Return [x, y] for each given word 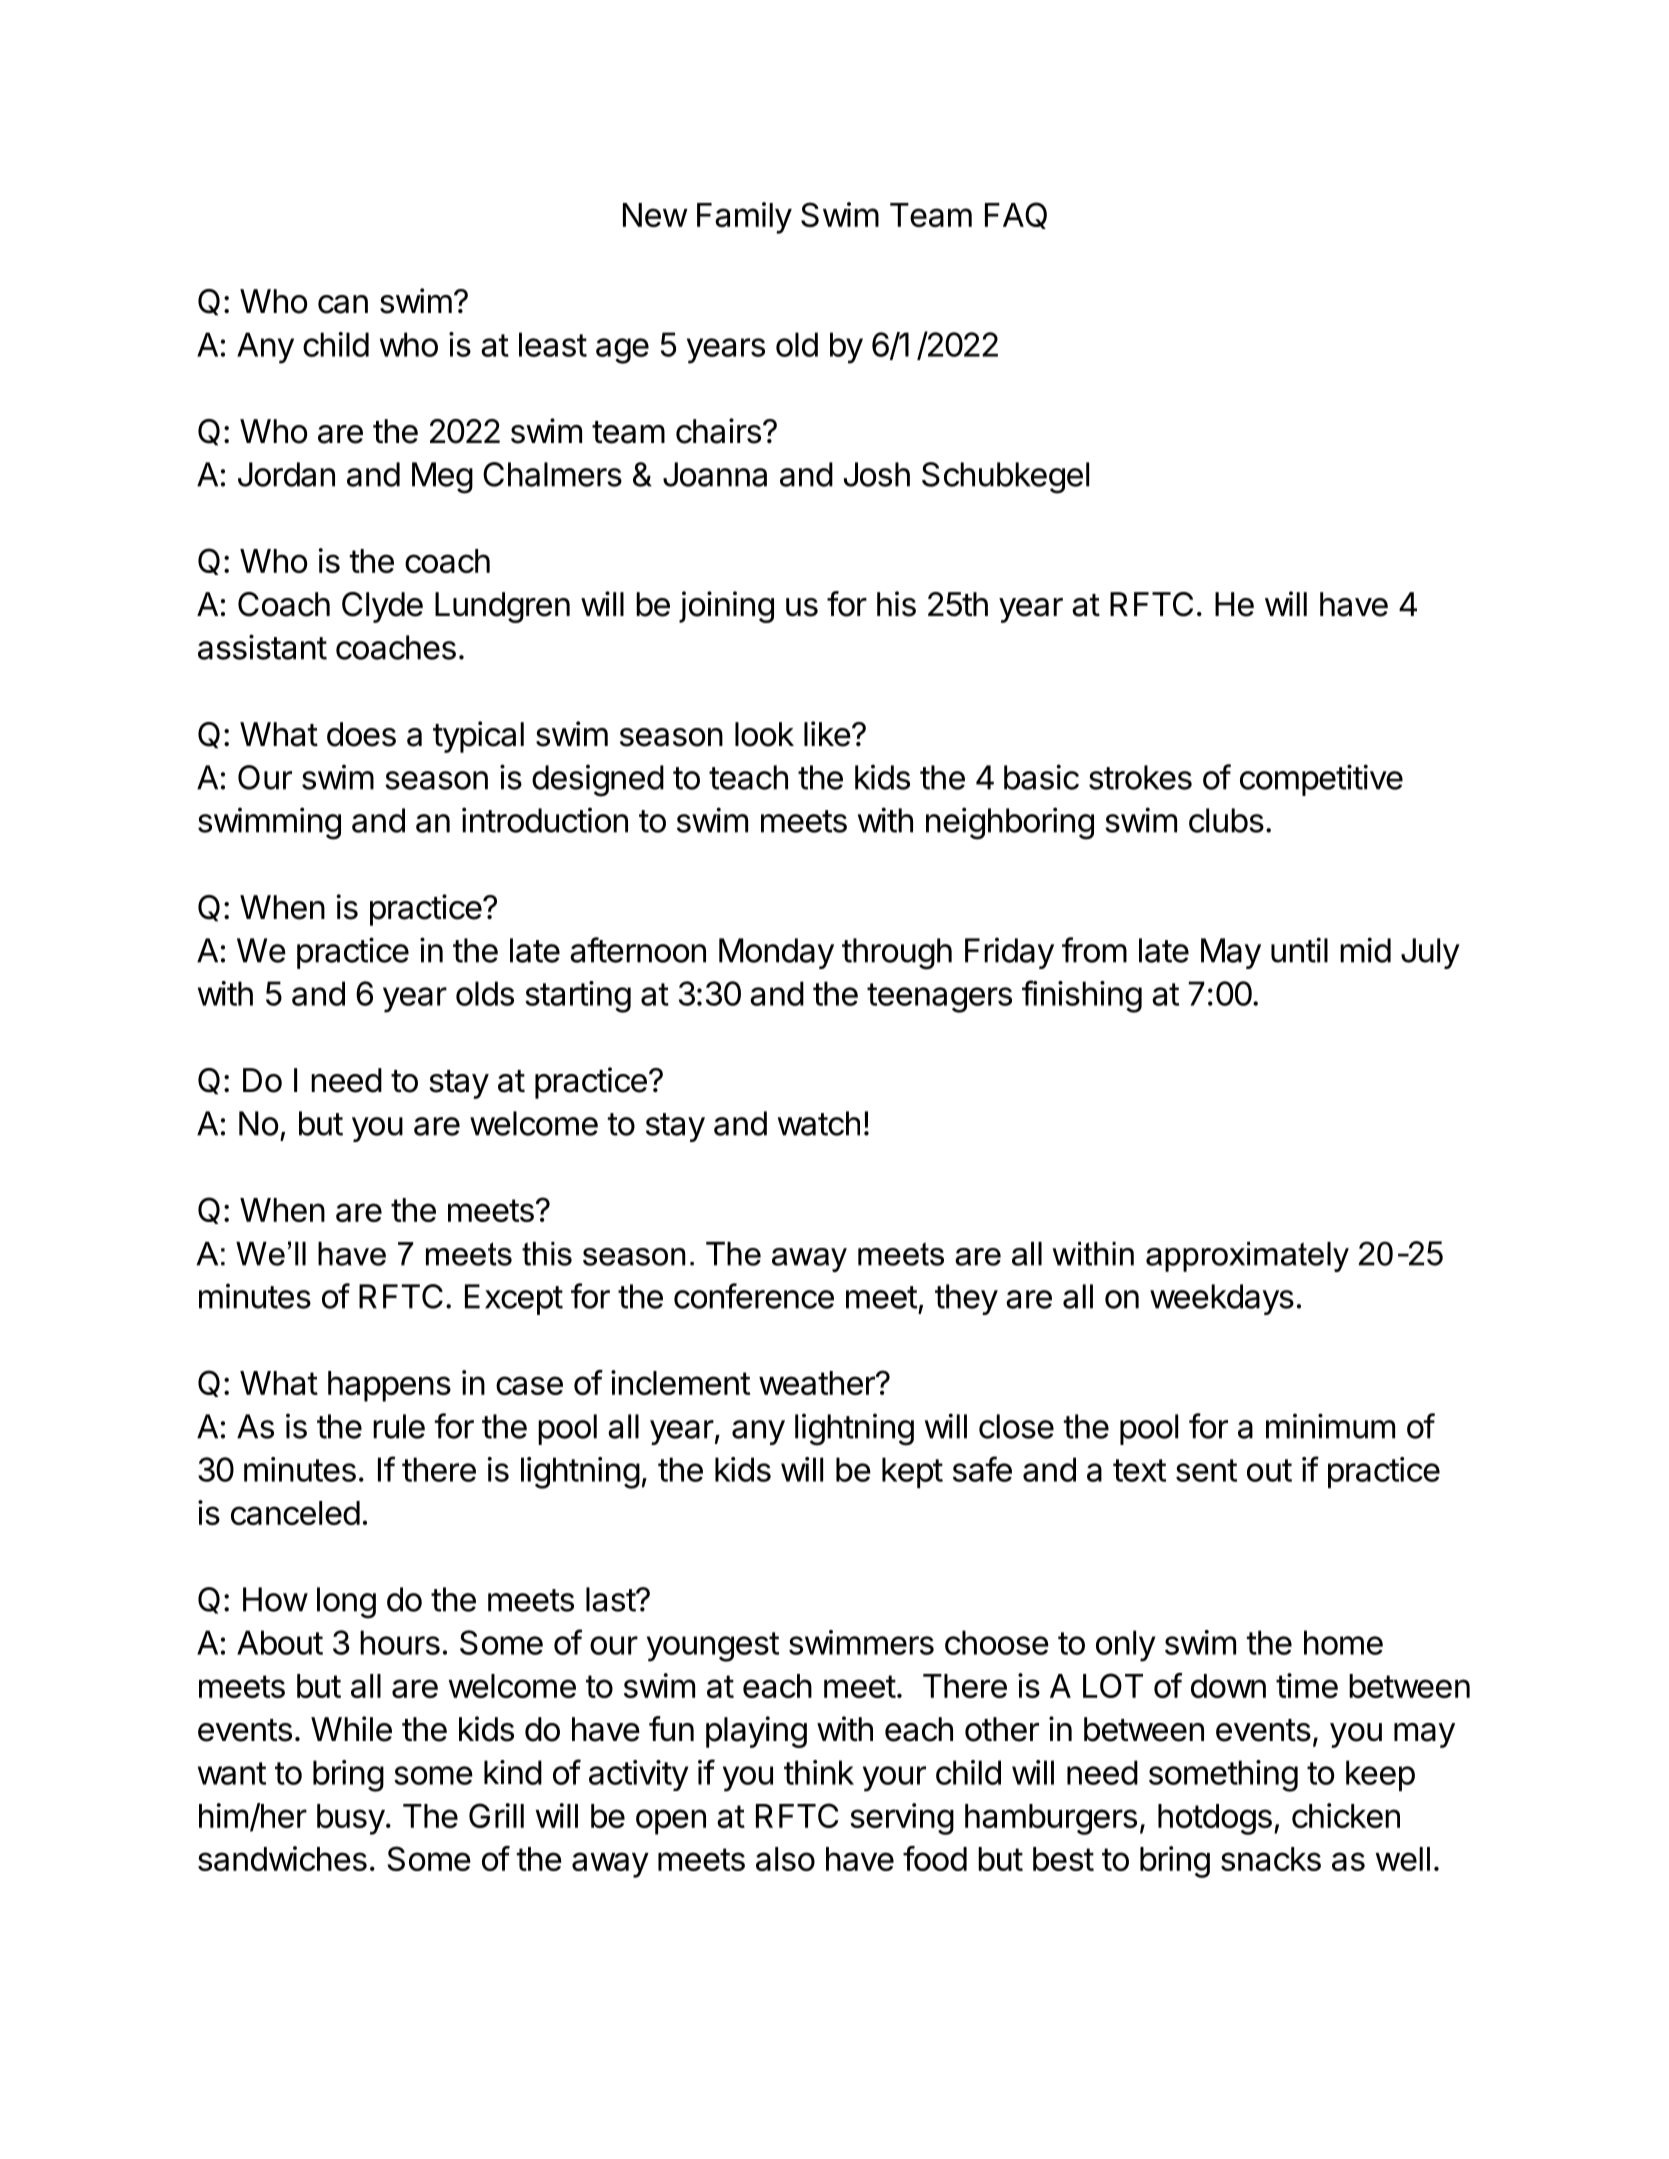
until [1299, 950]
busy [351, 1819]
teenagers [939, 998]
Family [744, 218]
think [819, 1772]
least [553, 344]
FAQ [1016, 215]
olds [485, 993]
